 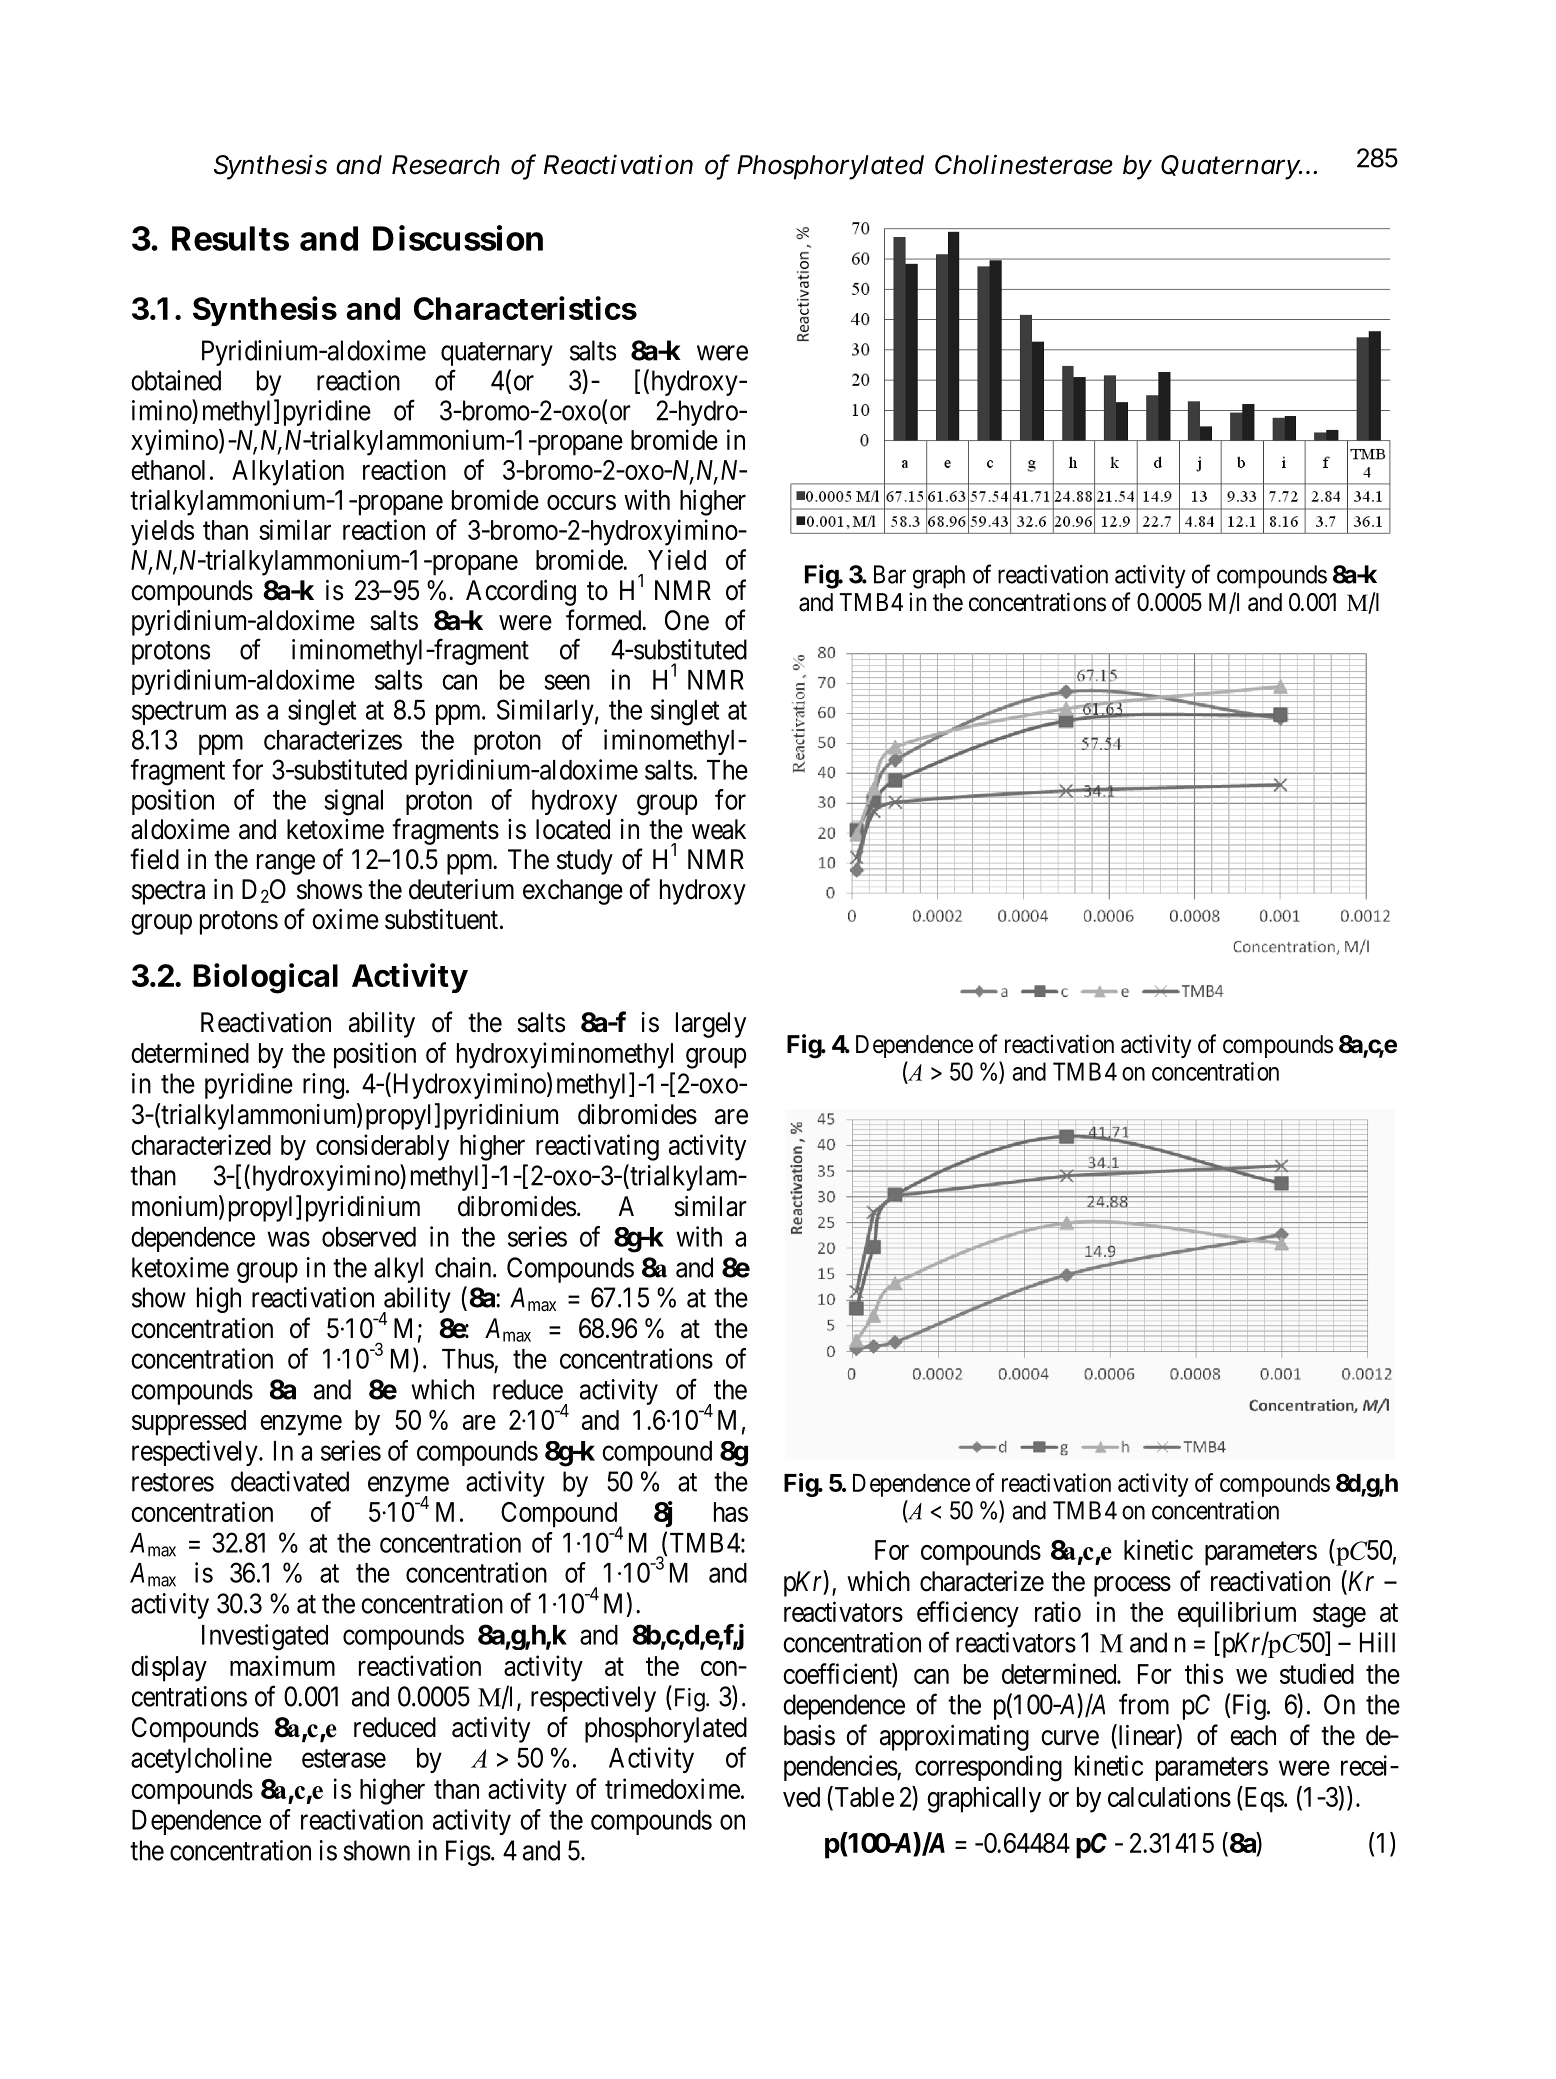 What do you see at coordinates (201, 1760) in the document?
I see `acetylcholine` at bounding box center [201, 1760].
